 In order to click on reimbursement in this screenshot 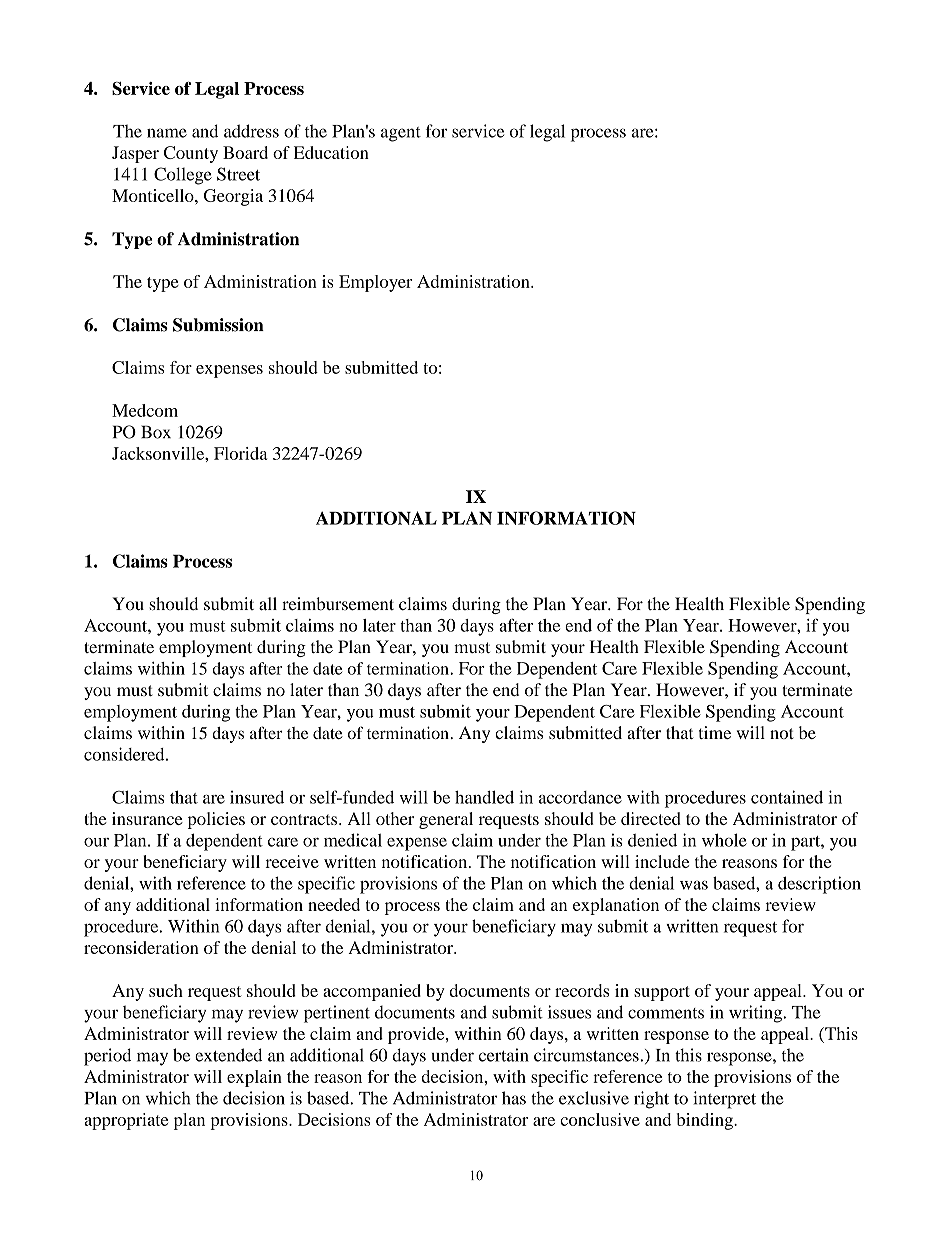, I will do `click(338, 604)`.
